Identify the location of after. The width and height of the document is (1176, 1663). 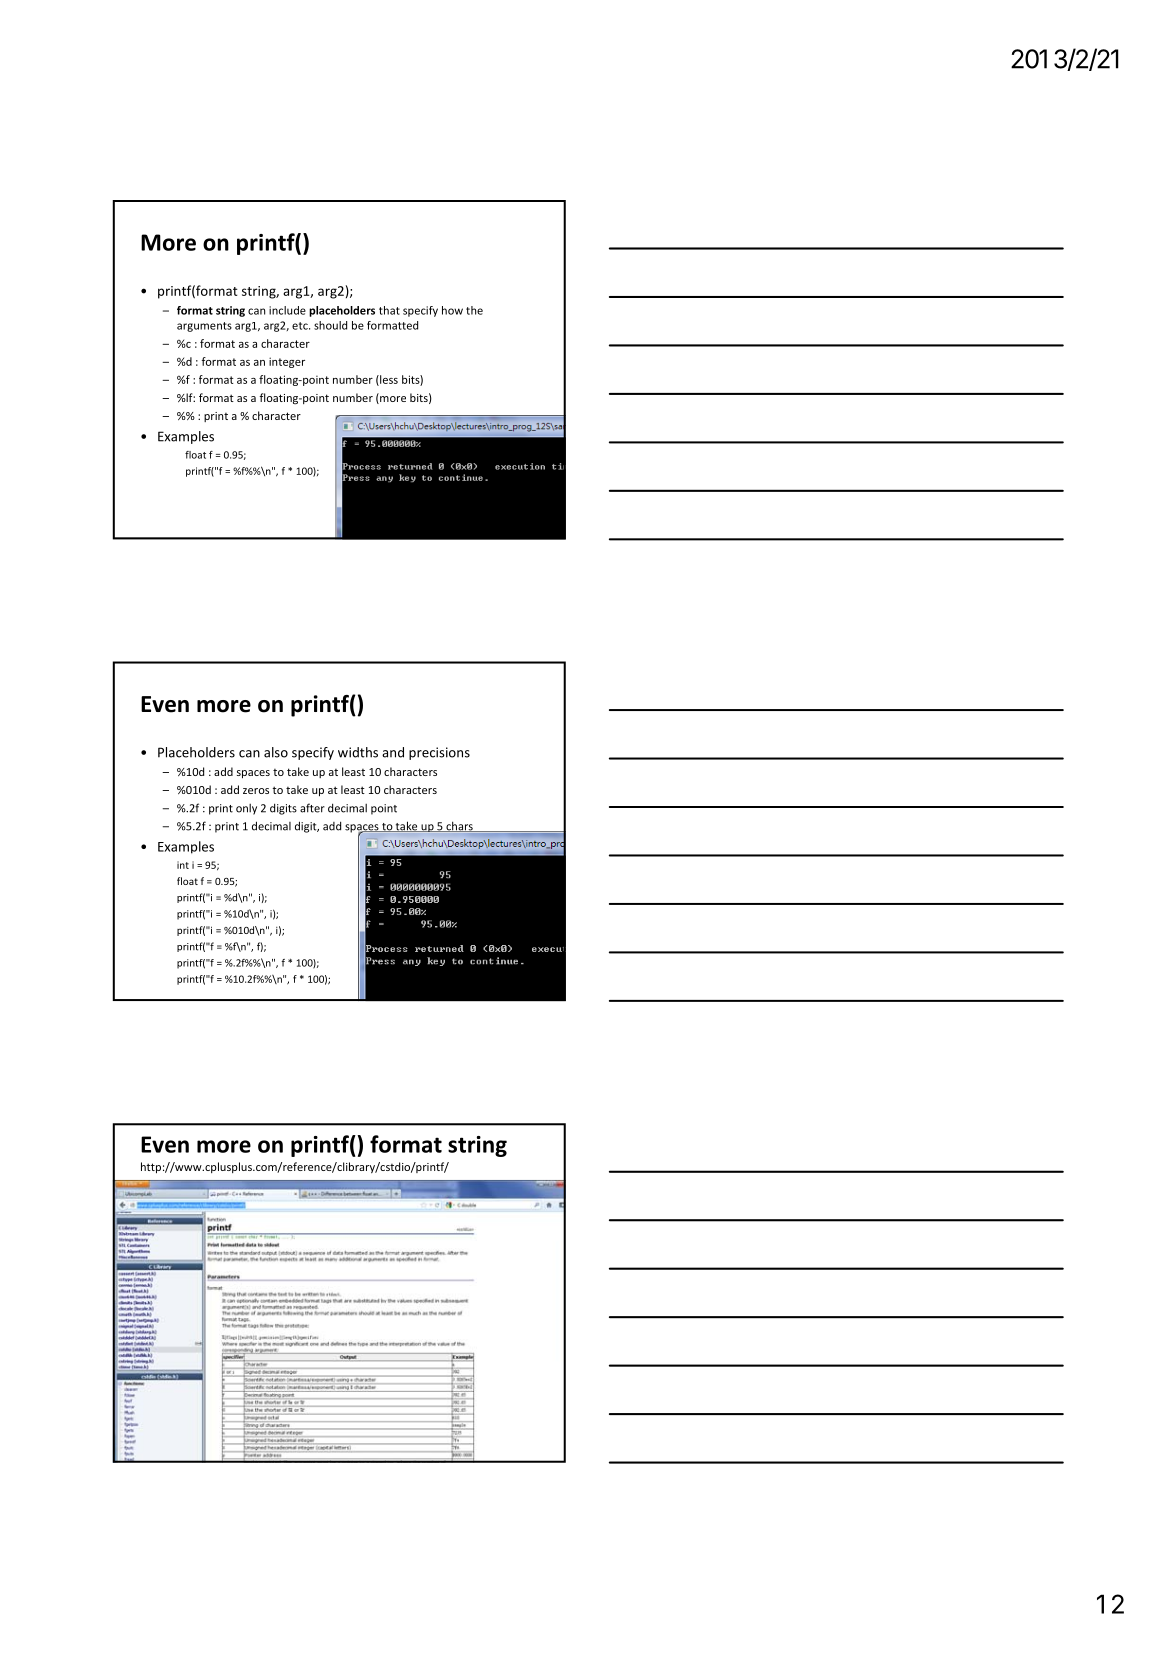
(312, 808).
